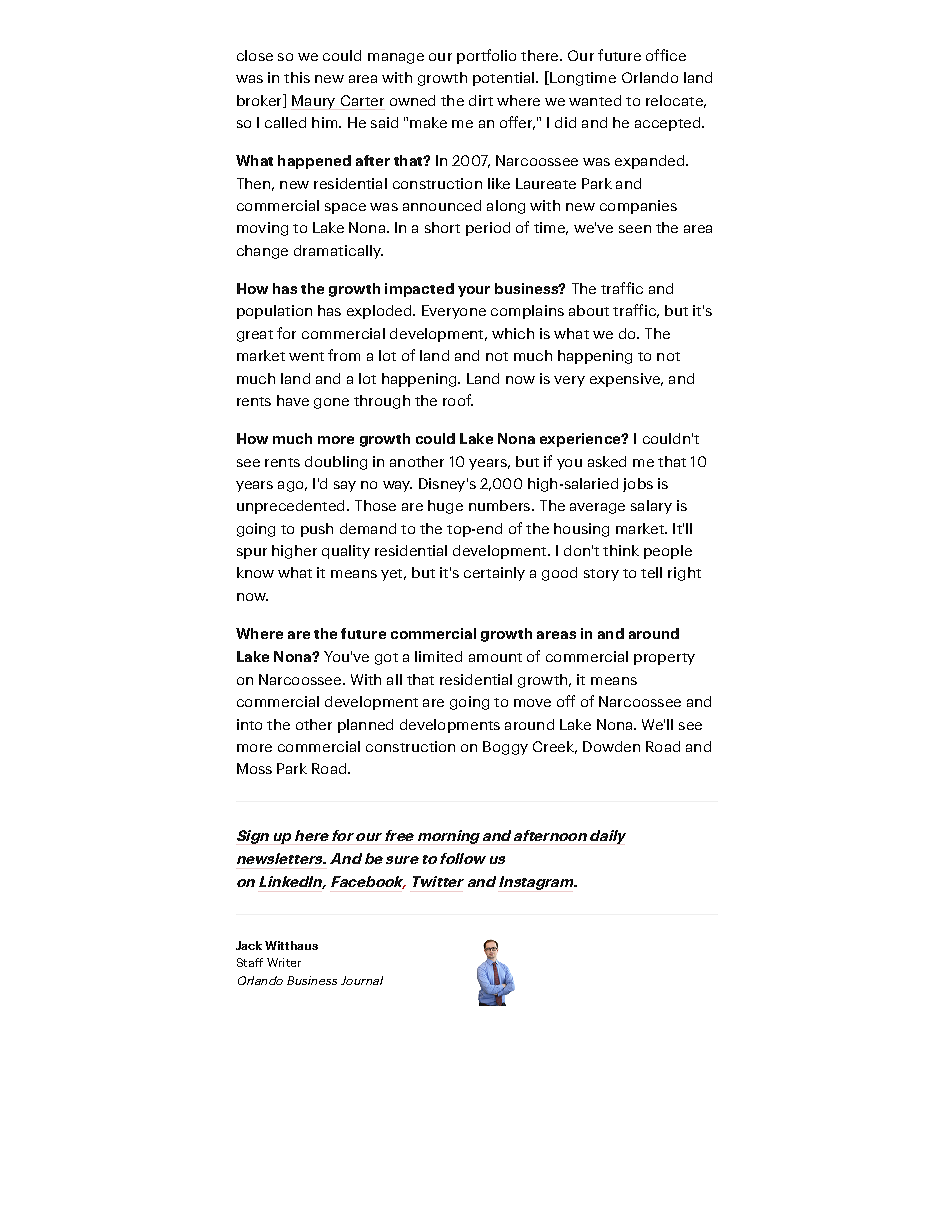  Describe the element at coordinates (481, 100) in the screenshot. I see `dirt` at that location.
